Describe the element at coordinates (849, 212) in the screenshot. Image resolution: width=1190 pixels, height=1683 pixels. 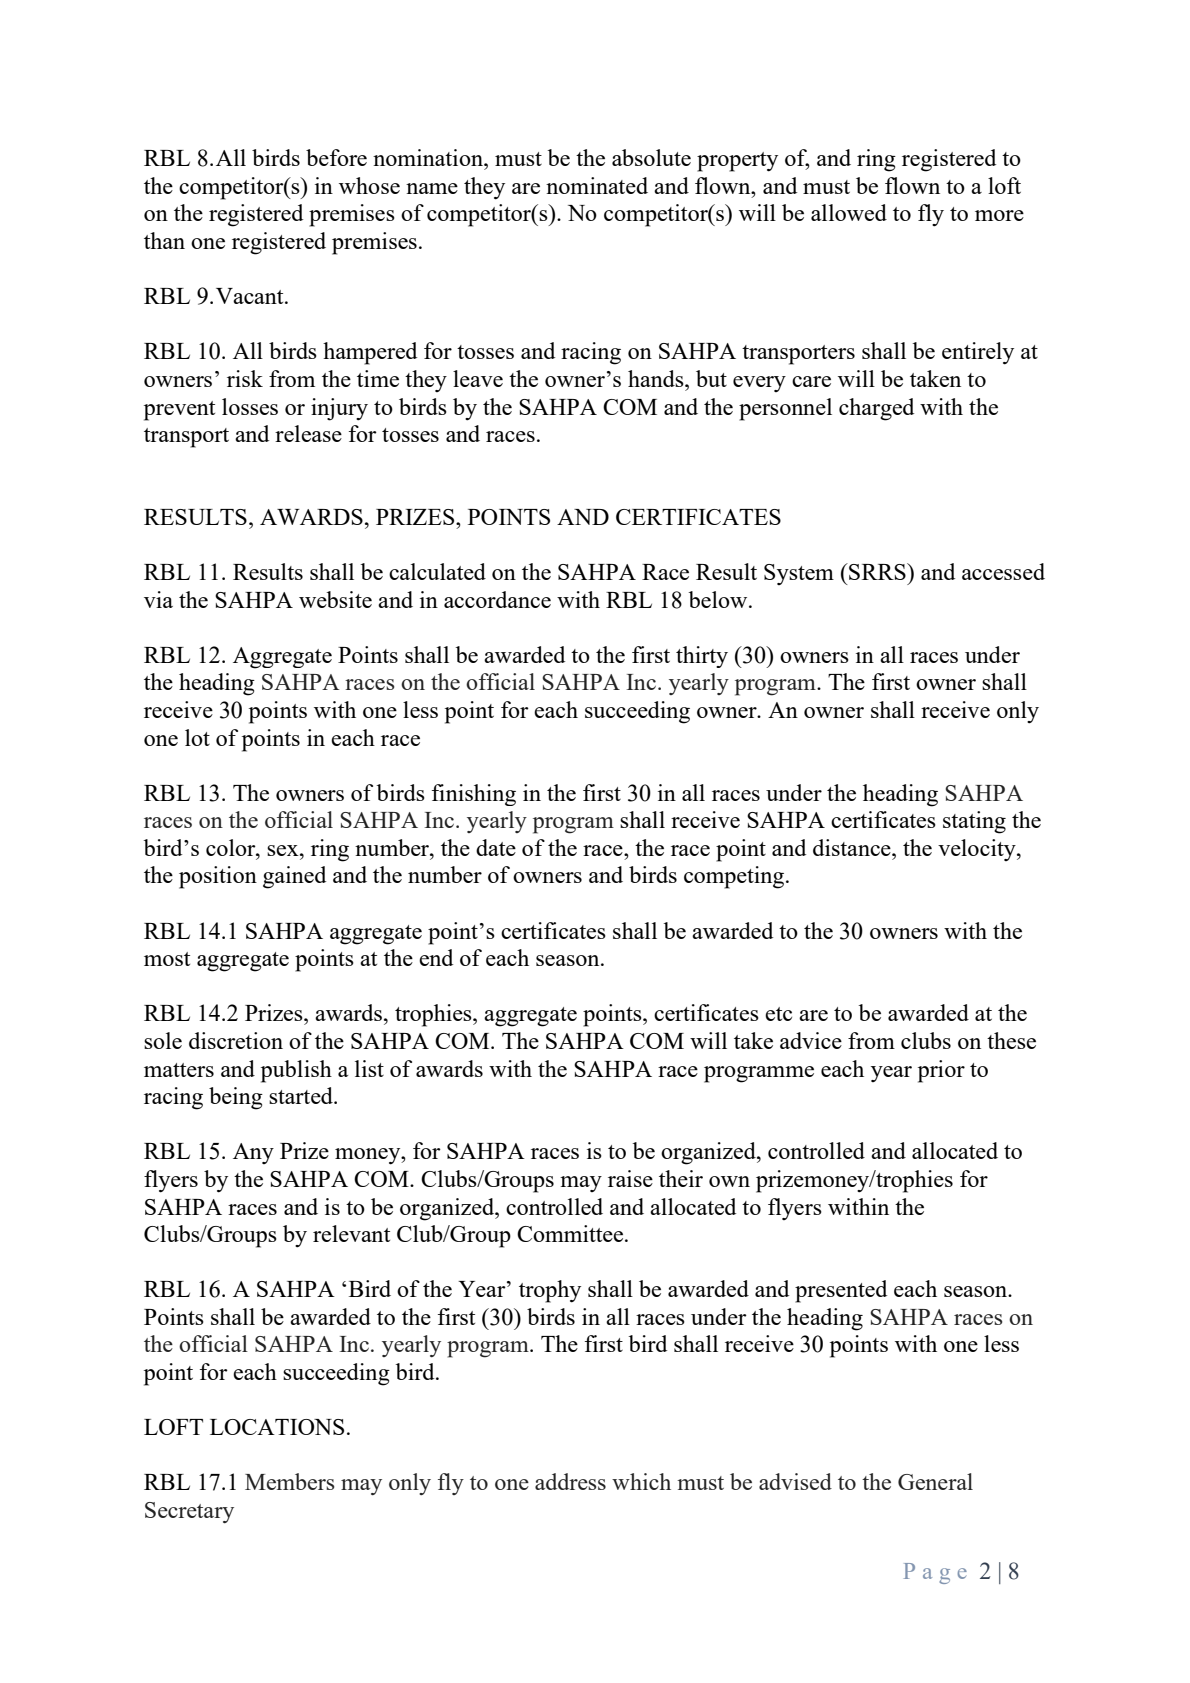
I see `allowed` at that location.
